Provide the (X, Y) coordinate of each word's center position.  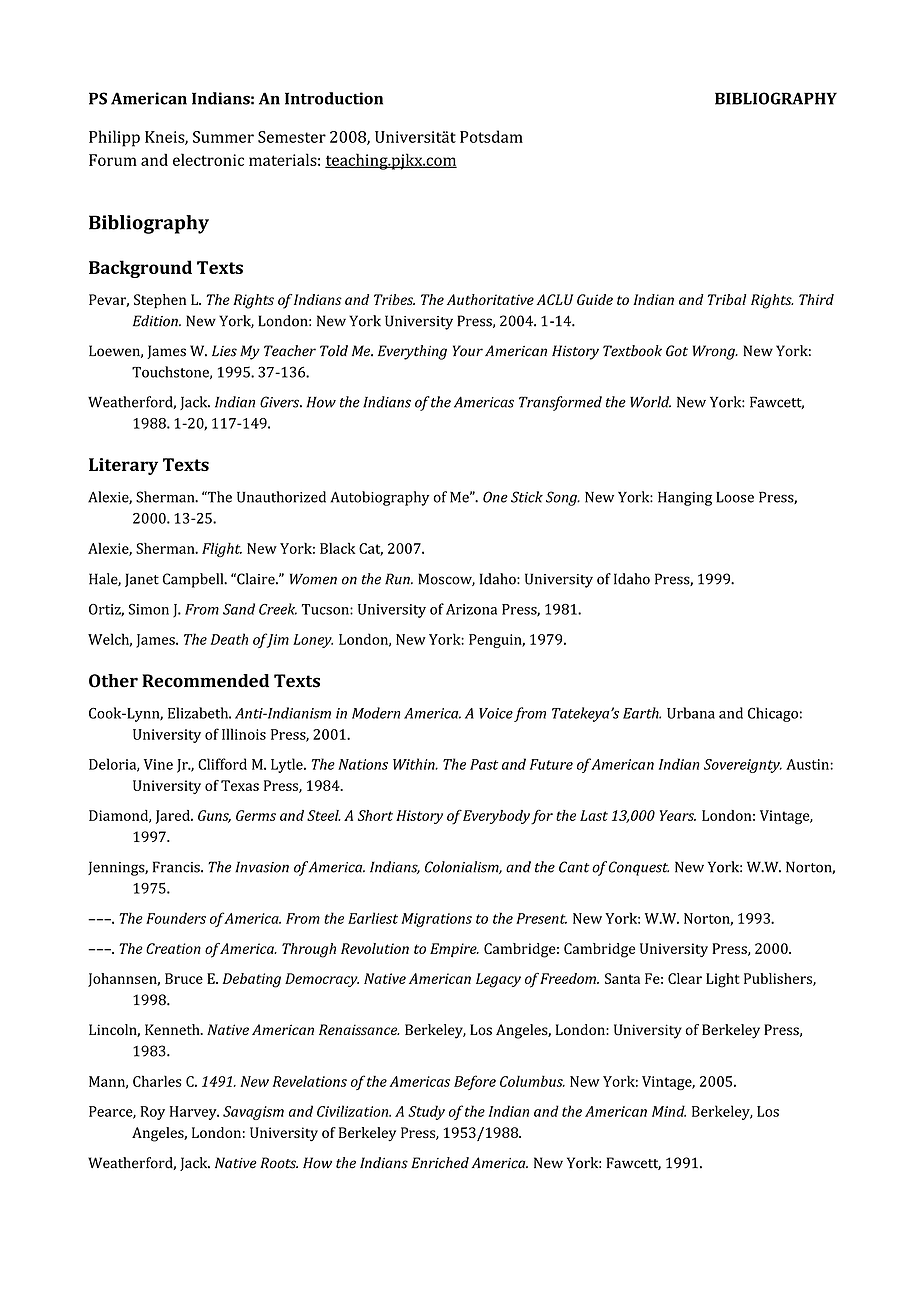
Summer (223, 137)
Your (468, 351)
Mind (669, 1111)
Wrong (715, 352)
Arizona (471, 609)
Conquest (639, 868)
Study (426, 1112)
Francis (177, 867)
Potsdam (491, 136)
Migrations (436, 920)
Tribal (727, 299)
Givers (281, 402)
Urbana (691, 713)
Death (229, 639)
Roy (153, 1113)
